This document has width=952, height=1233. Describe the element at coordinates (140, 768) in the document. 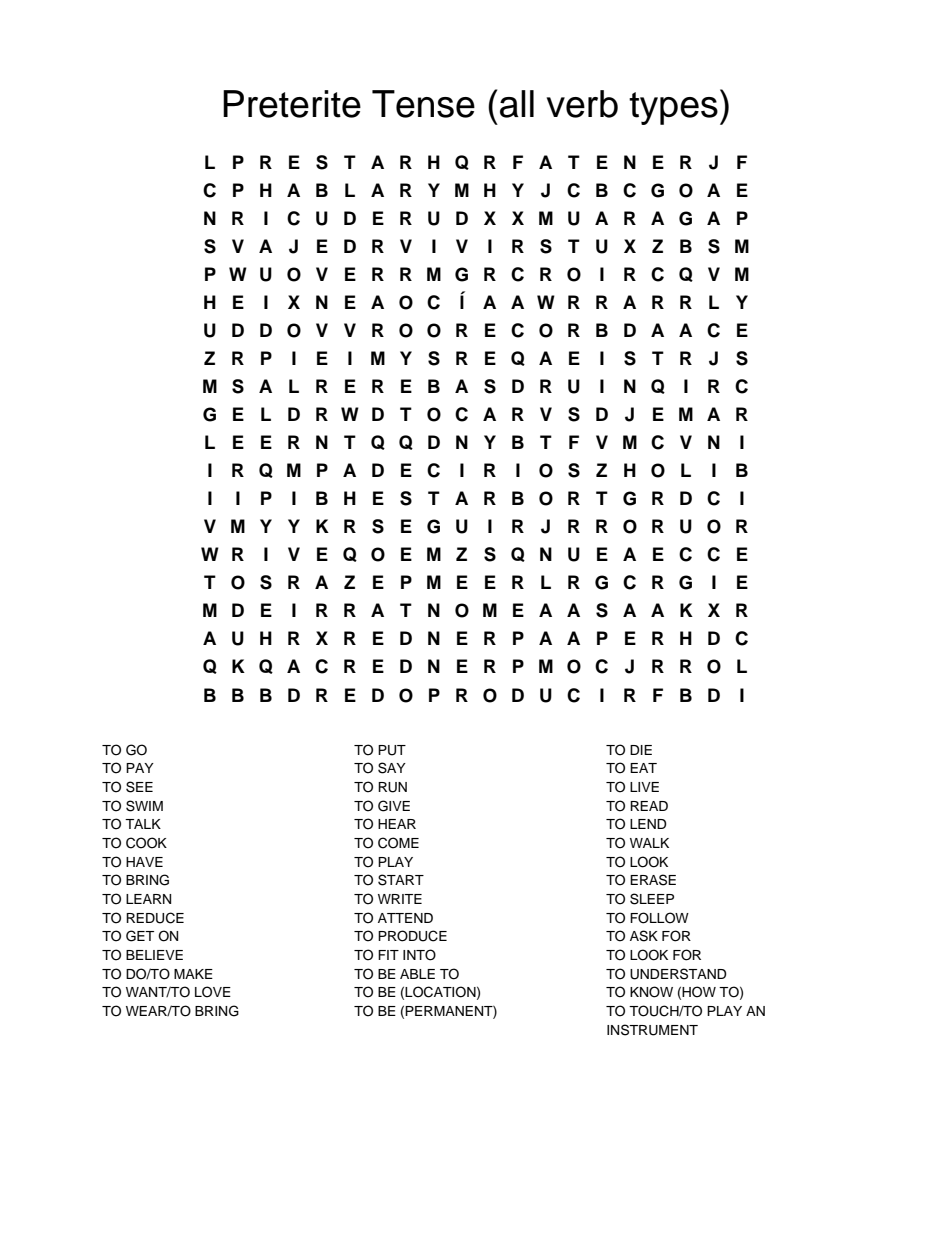

I see `PAY` at that location.
